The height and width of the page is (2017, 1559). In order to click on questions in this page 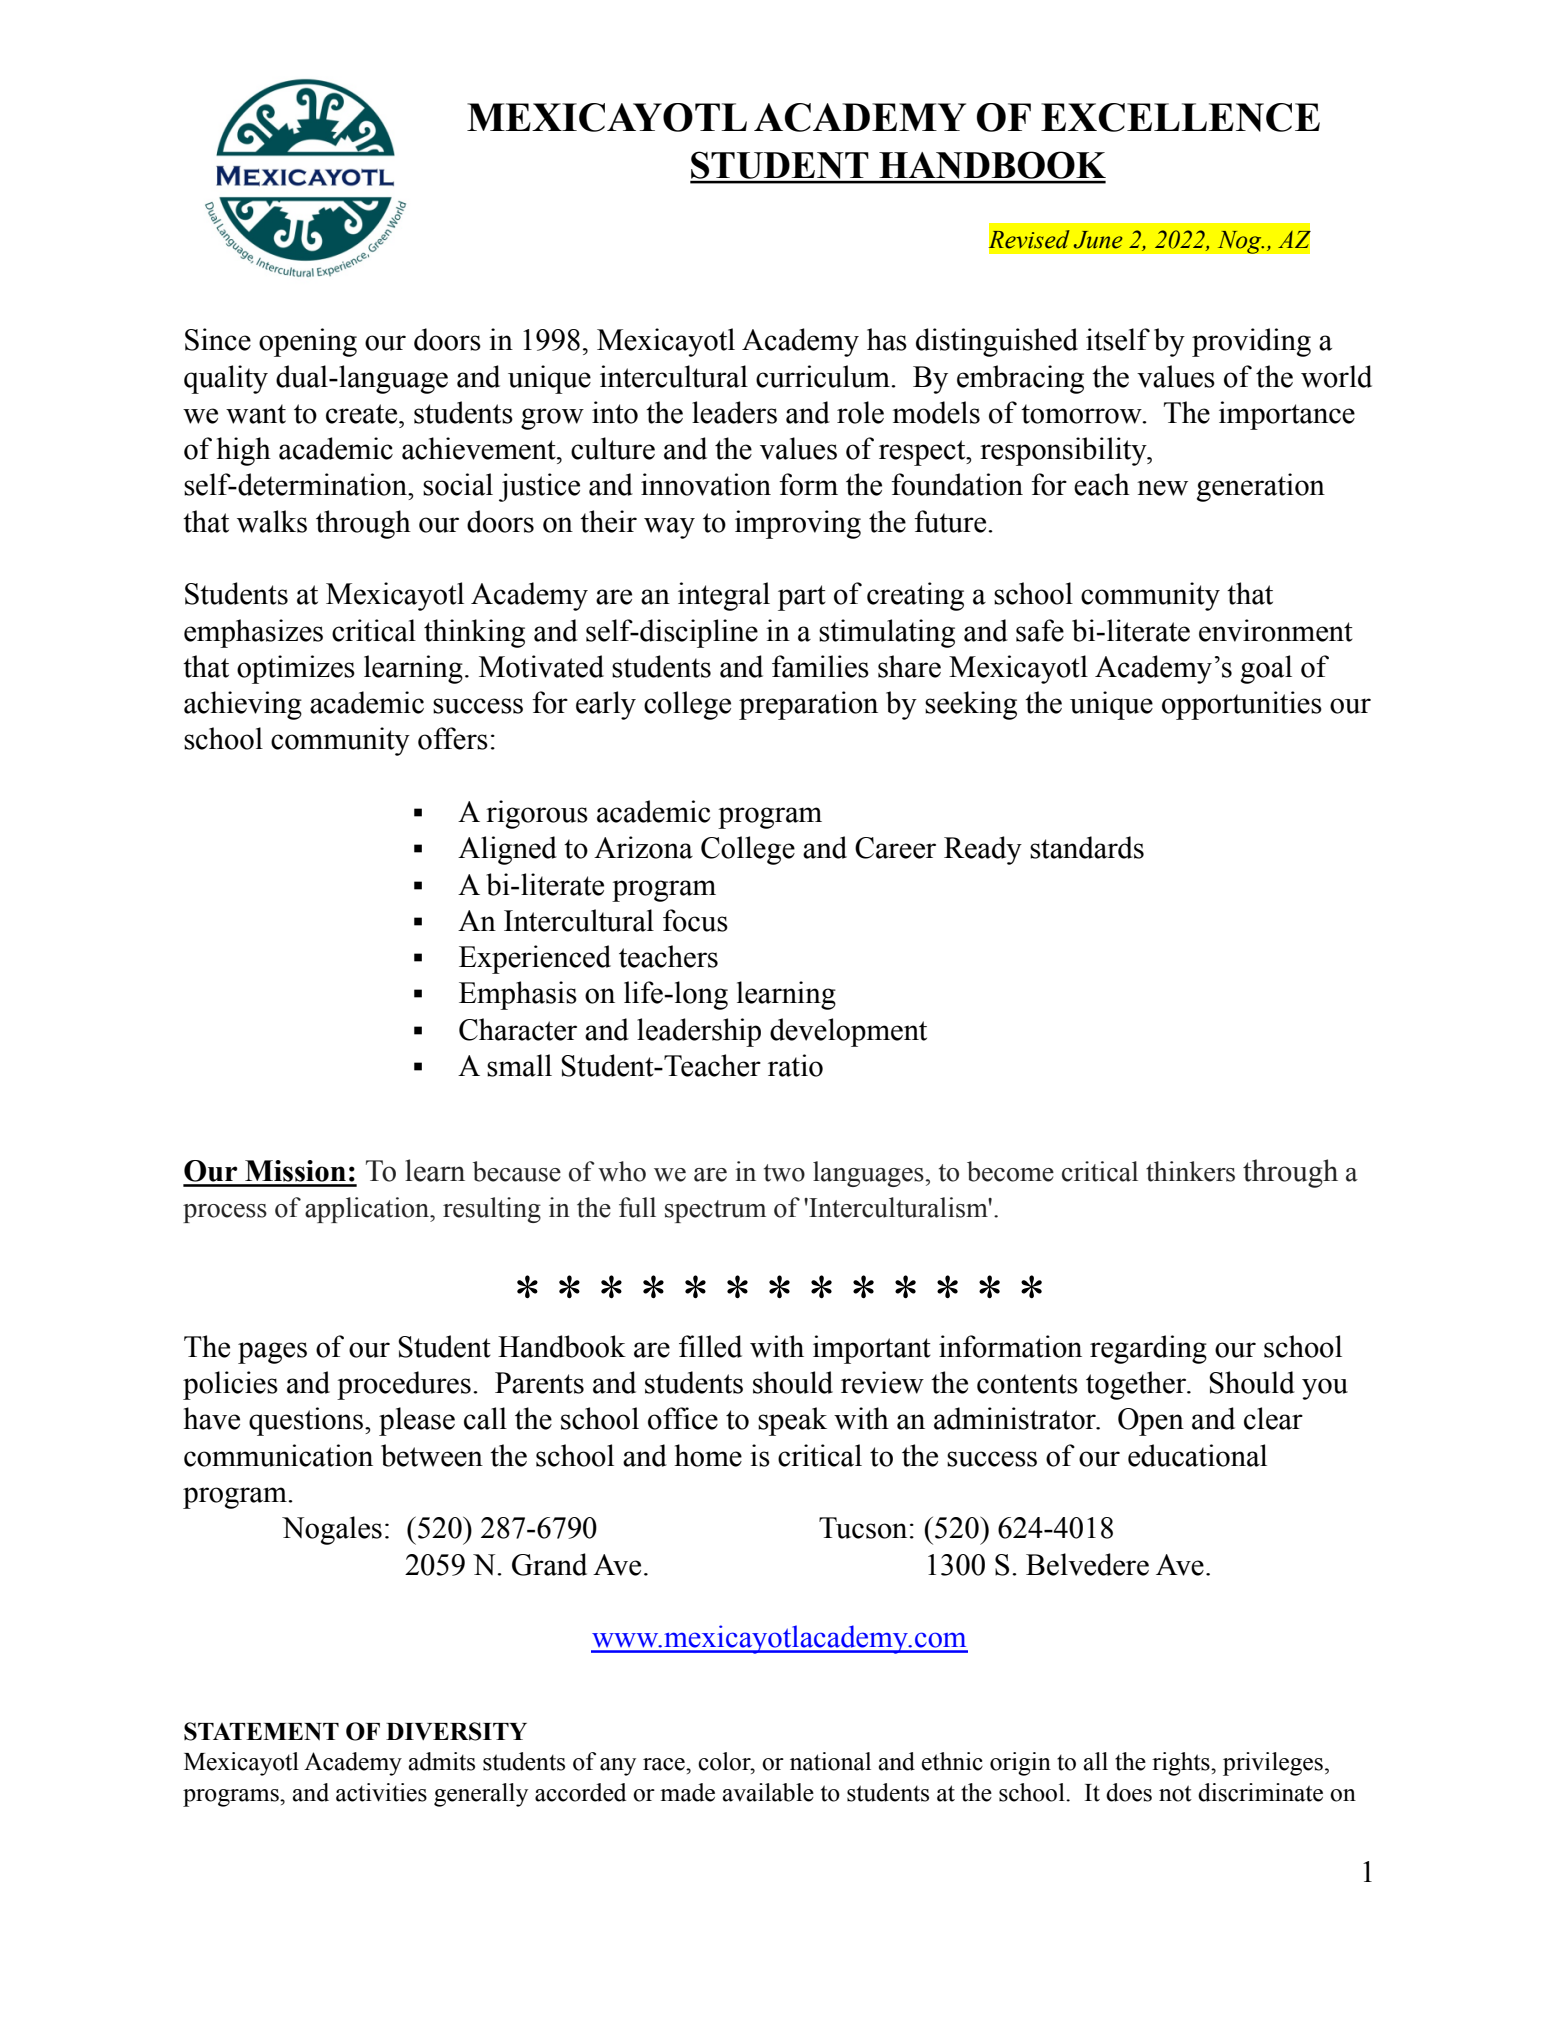, I will do `click(307, 1421)`.
